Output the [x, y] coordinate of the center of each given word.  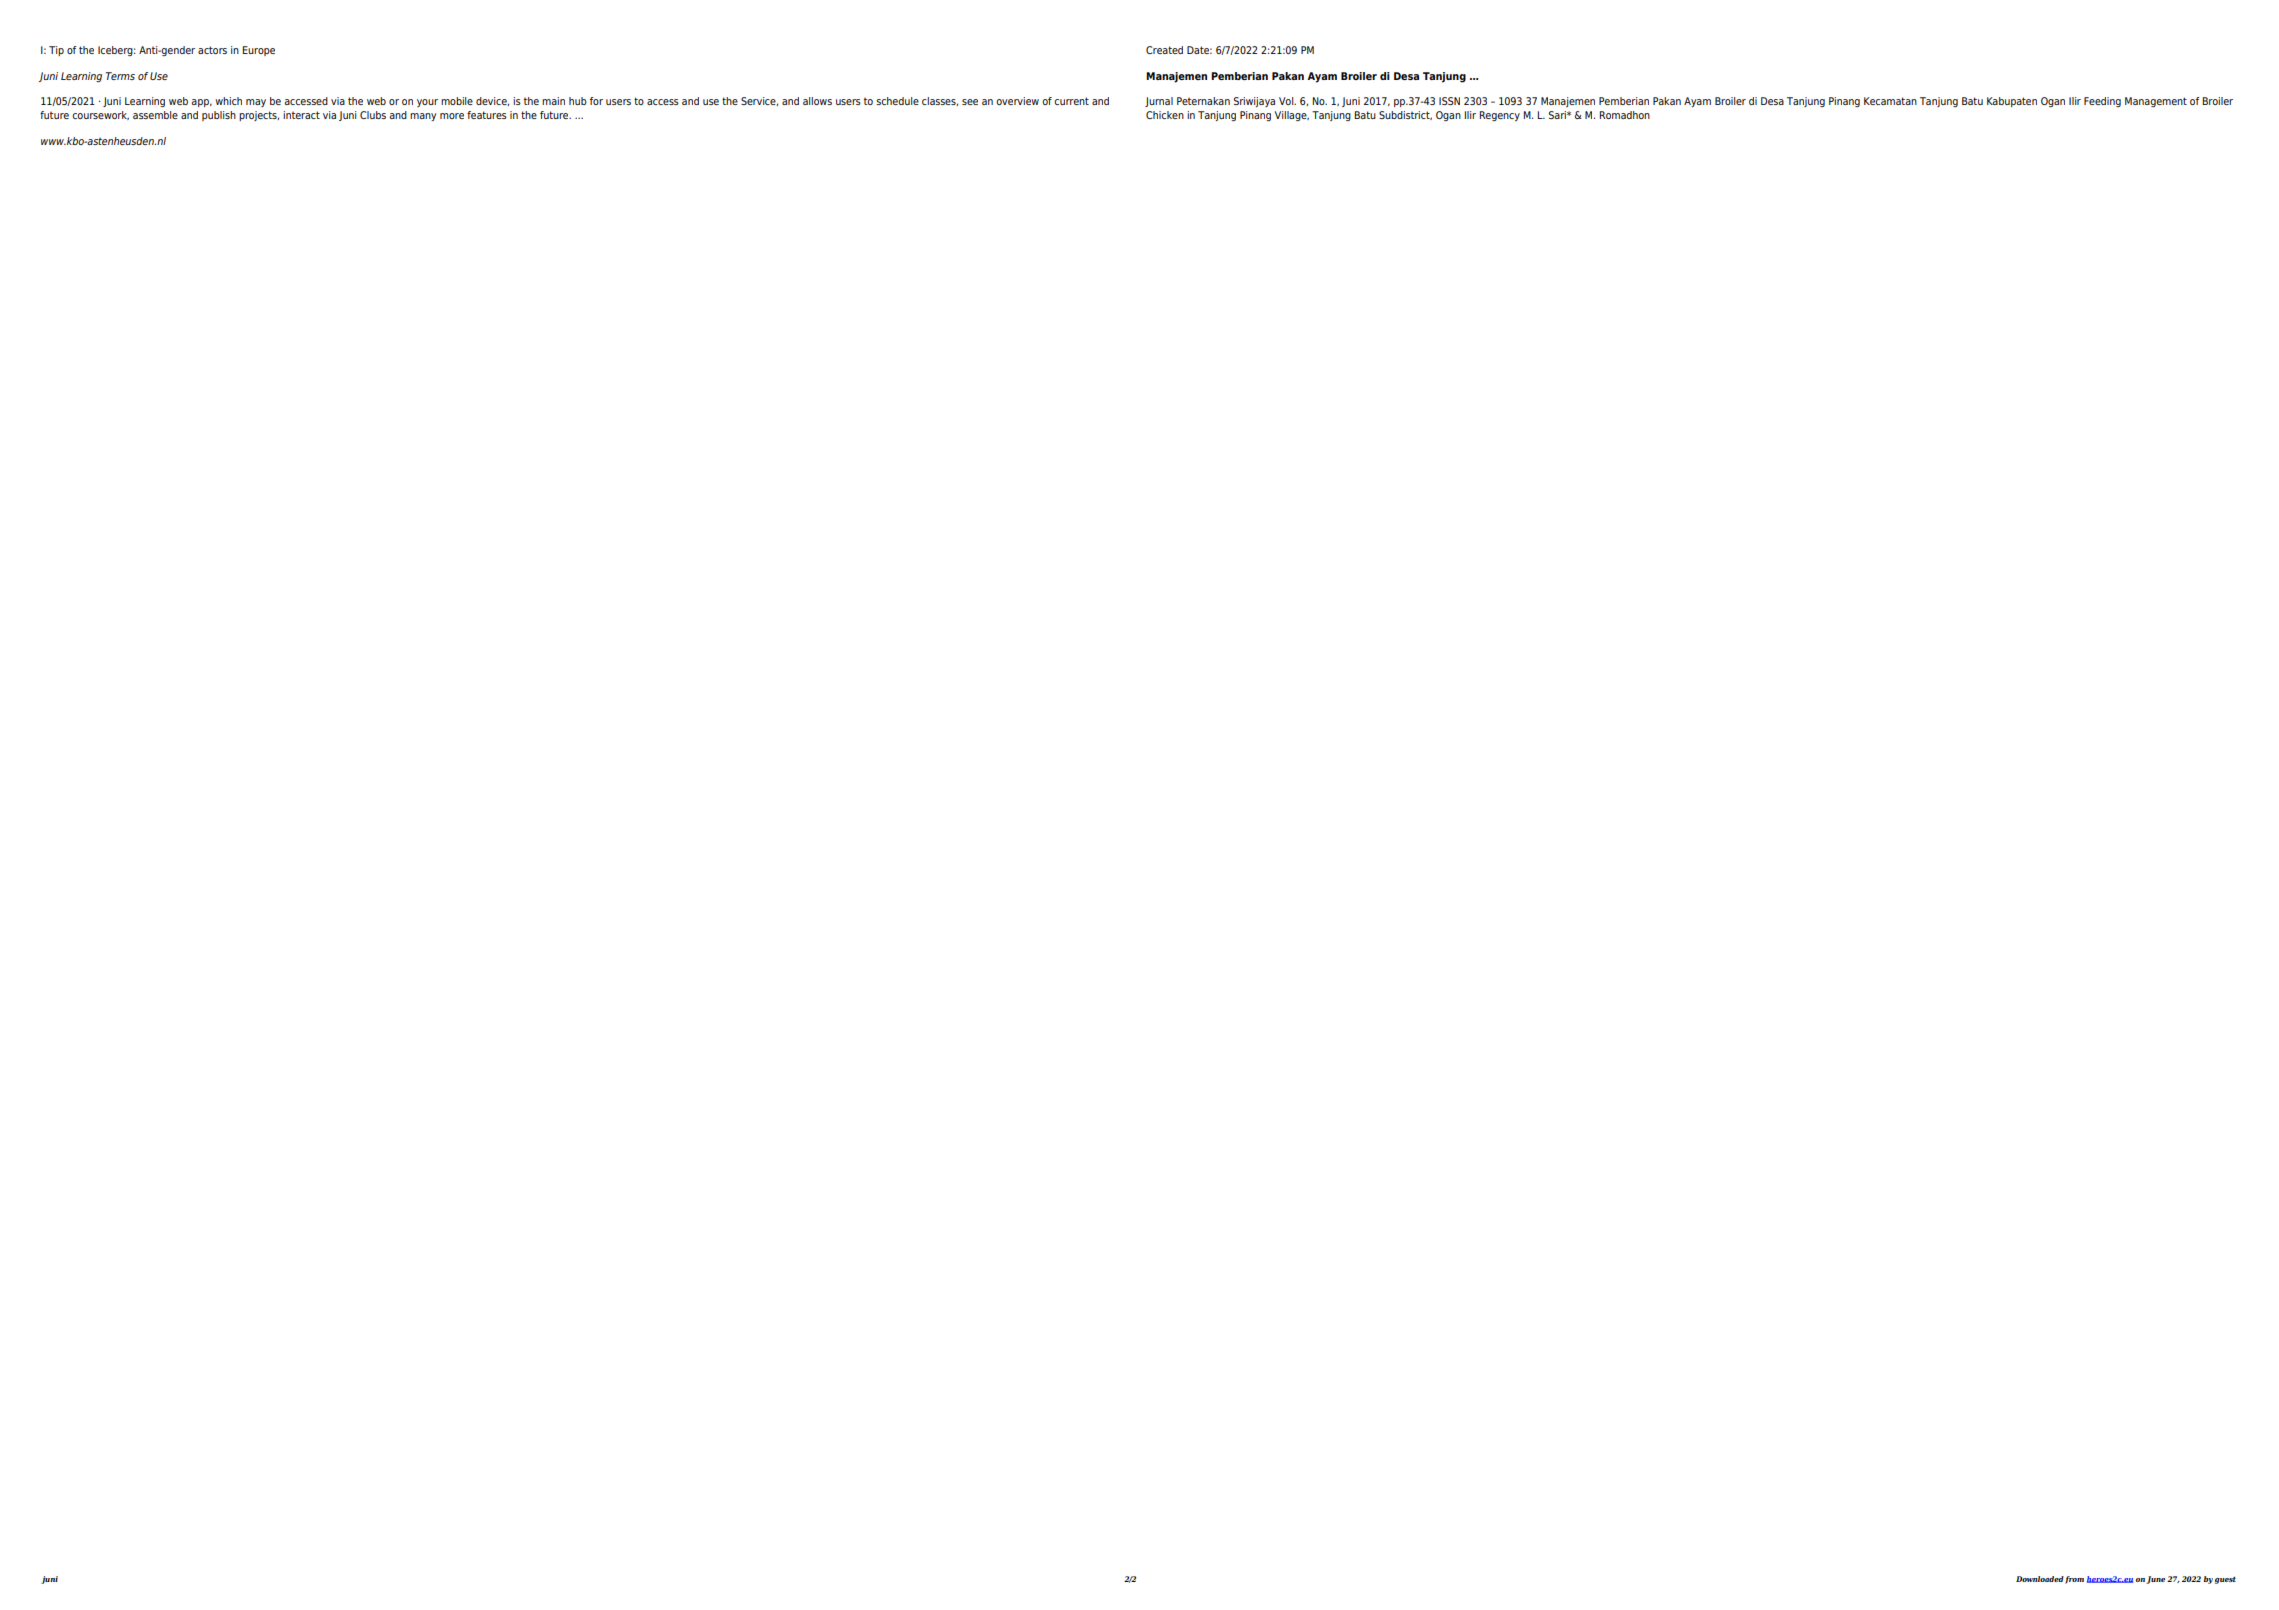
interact [301, 115]
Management [2156, 102]
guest [2225, 1580]
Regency [1499, 116]
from [2074, 1580]
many [423, 117]
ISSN [1449, 101]
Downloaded [2040, 1579]
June [2155, 1580]
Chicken [1165, 115]
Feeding [2102, 102]
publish [219, 116]
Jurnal [1159, 102]
